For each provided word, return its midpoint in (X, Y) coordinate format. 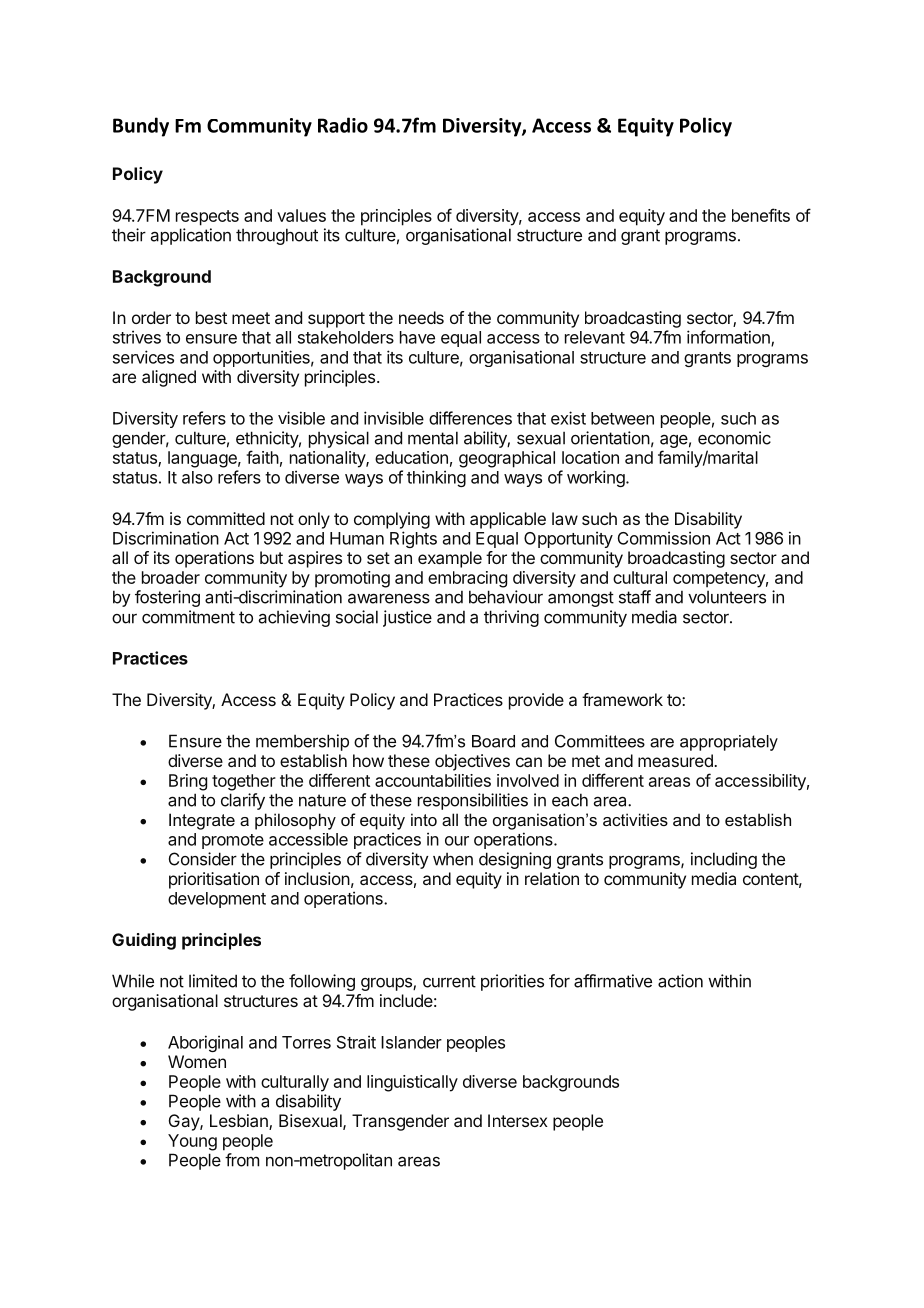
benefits (761, 215)
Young (192, 1142)
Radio (343, 125)
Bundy (141, 127)
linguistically (412, 1083)
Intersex (518, 1120)
